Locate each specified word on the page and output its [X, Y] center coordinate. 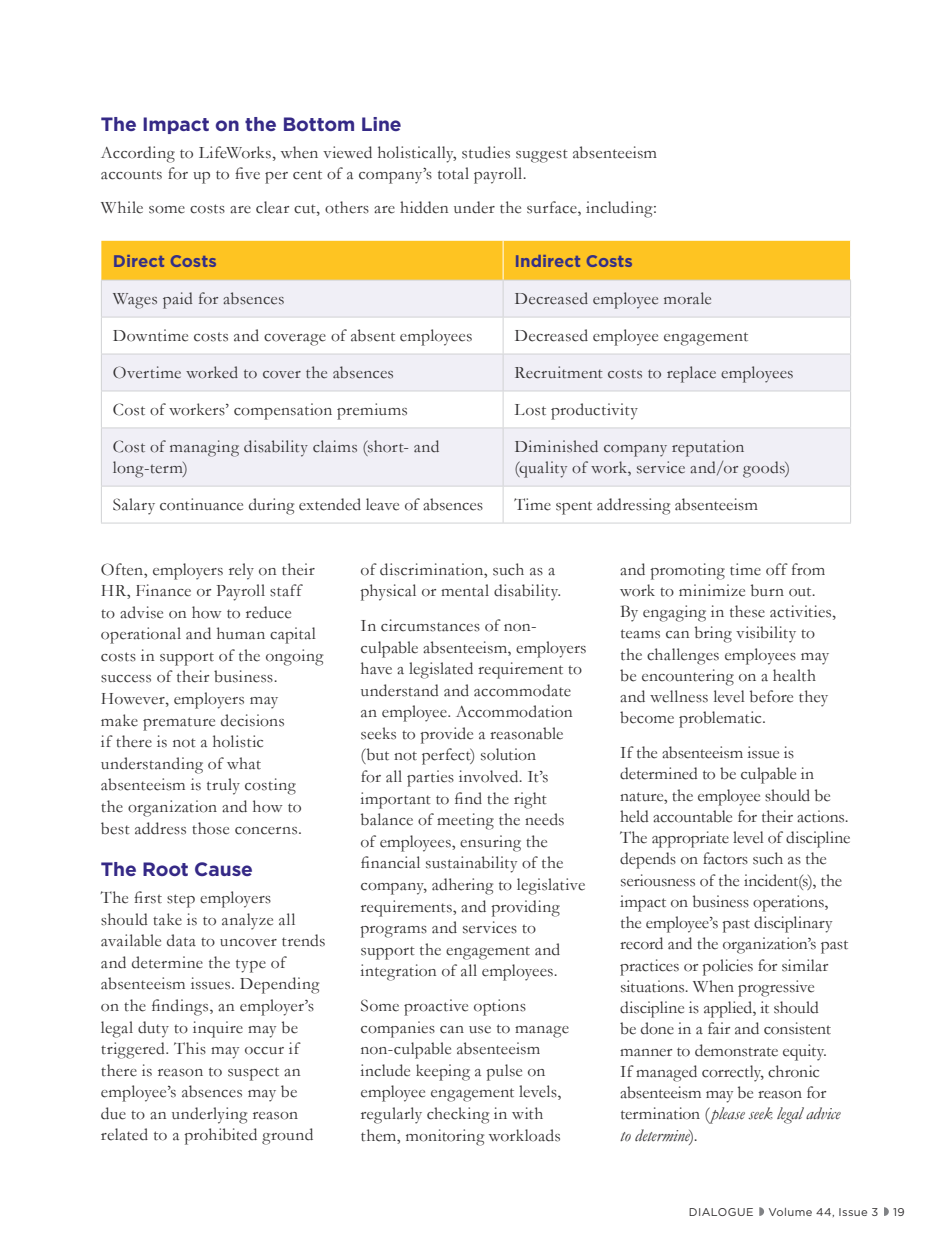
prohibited [220, 1136]
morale [687, 298]
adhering [462, 886]
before [771, 696]
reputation [708, 448]
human [241, 633]
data [181, 940]
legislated [441, 670]
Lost [530, 410]
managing [204, 448]
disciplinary [793, 924]
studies [486, 152]
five [247, 173]
